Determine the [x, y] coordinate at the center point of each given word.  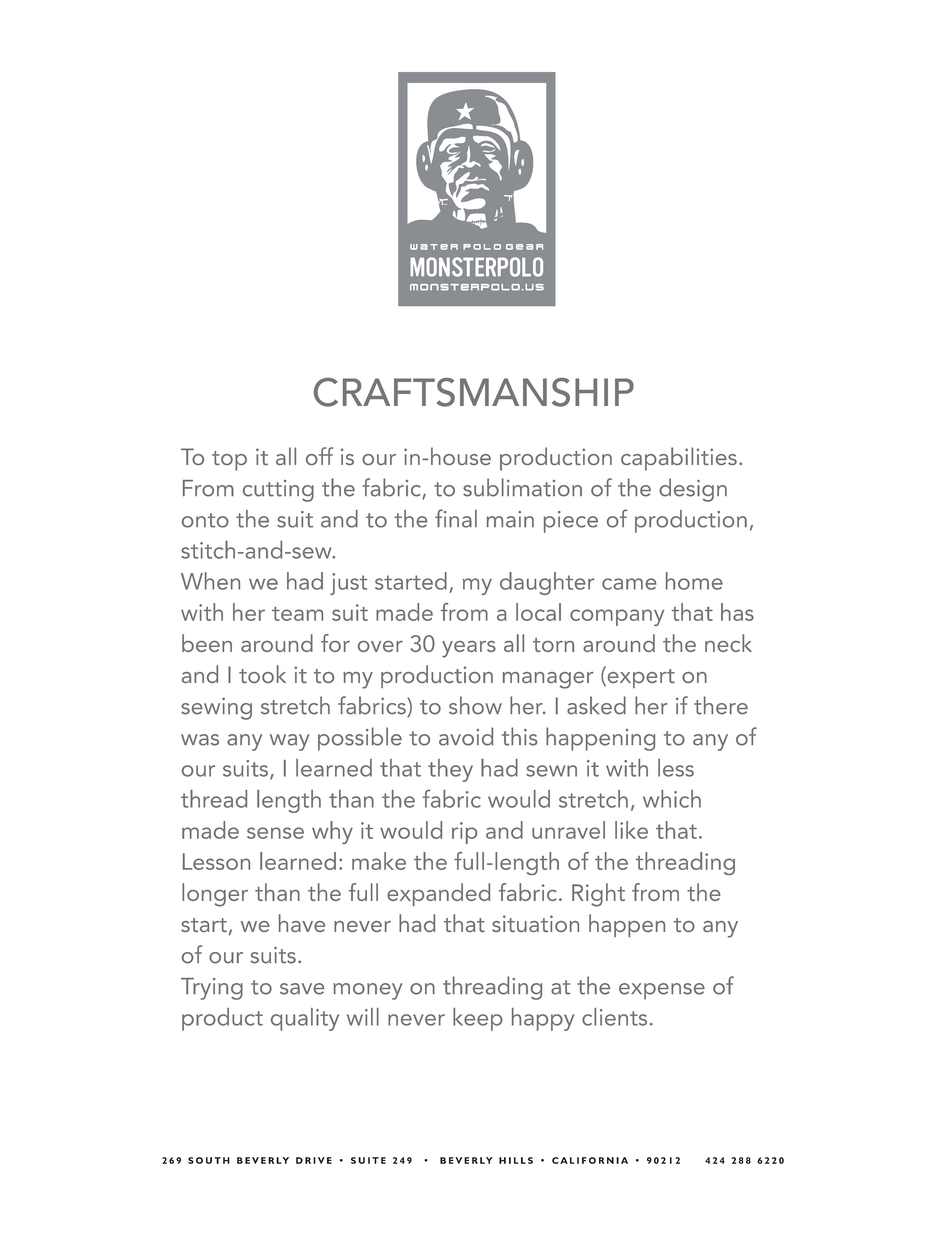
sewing [216, 708]
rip [464, 833]
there [721, 705]
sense [275, 833]
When [210, 581]
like [631, 830]
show [475, 705]
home [694, 581]
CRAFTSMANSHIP [474, 392]
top [229, 461]
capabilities [679, 459]
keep [478, 1019]
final [456, 518]
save [302, 989]
